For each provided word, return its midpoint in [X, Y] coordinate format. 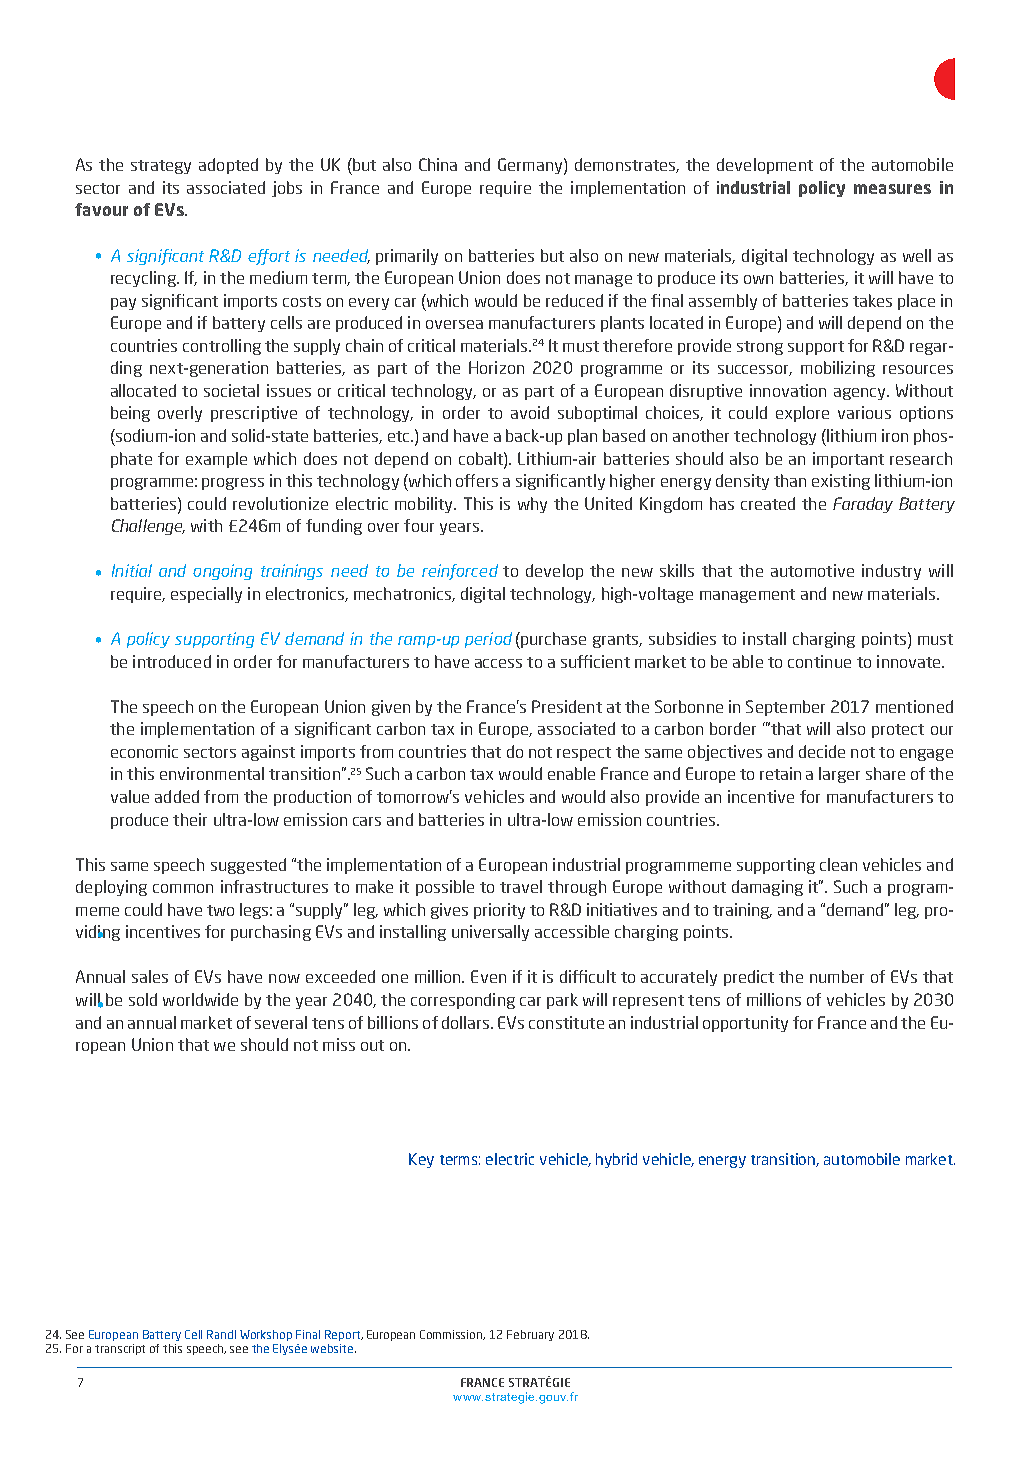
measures [892, 189]
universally [490, 933]
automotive [812, 570]
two [220, 910]
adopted [228, 166]
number [837, 976]
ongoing [222, 572]
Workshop [266, 1335]
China [438, 164]
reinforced [460, 572]
